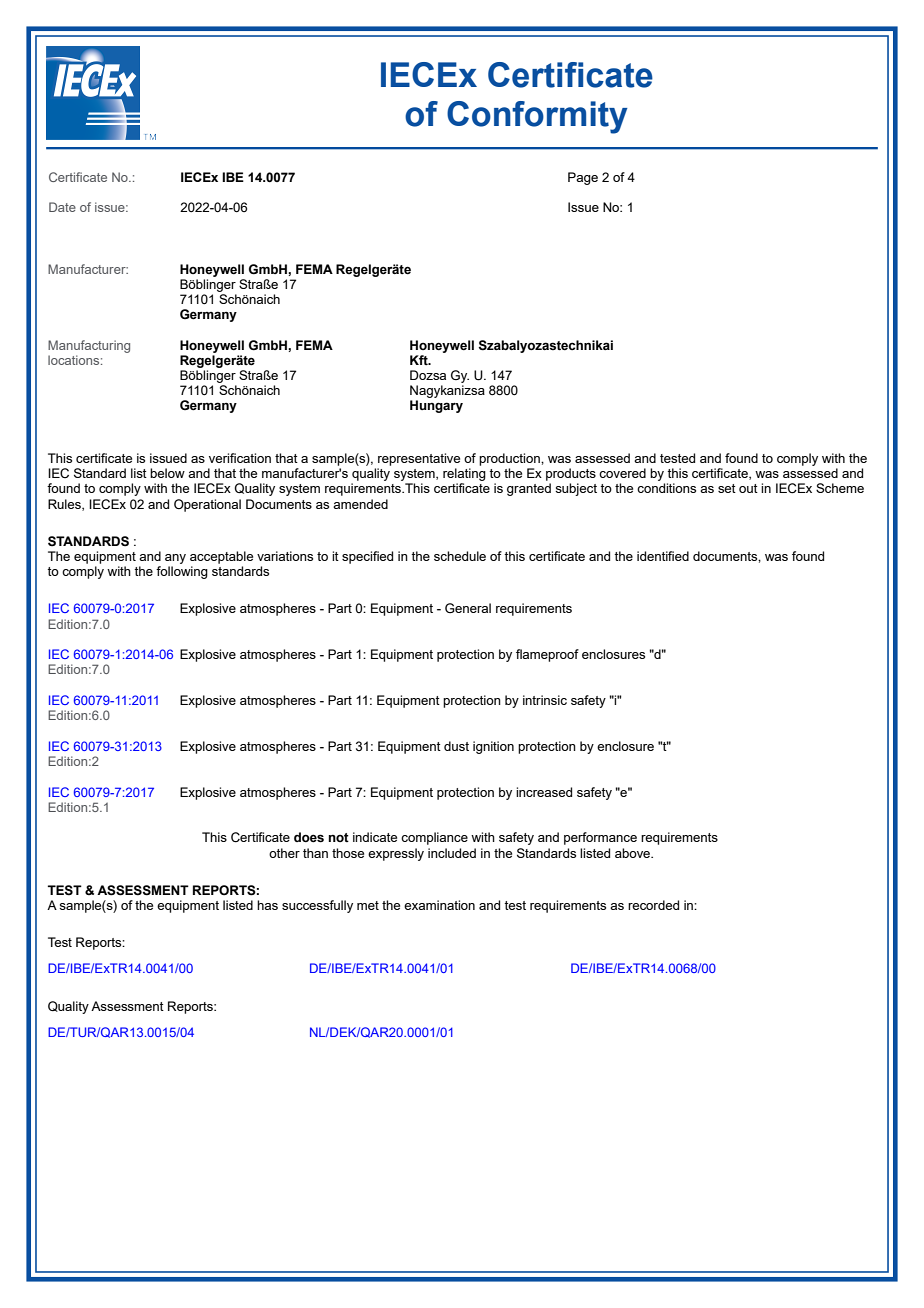  I want to click on recorded, so click(653, 905).
